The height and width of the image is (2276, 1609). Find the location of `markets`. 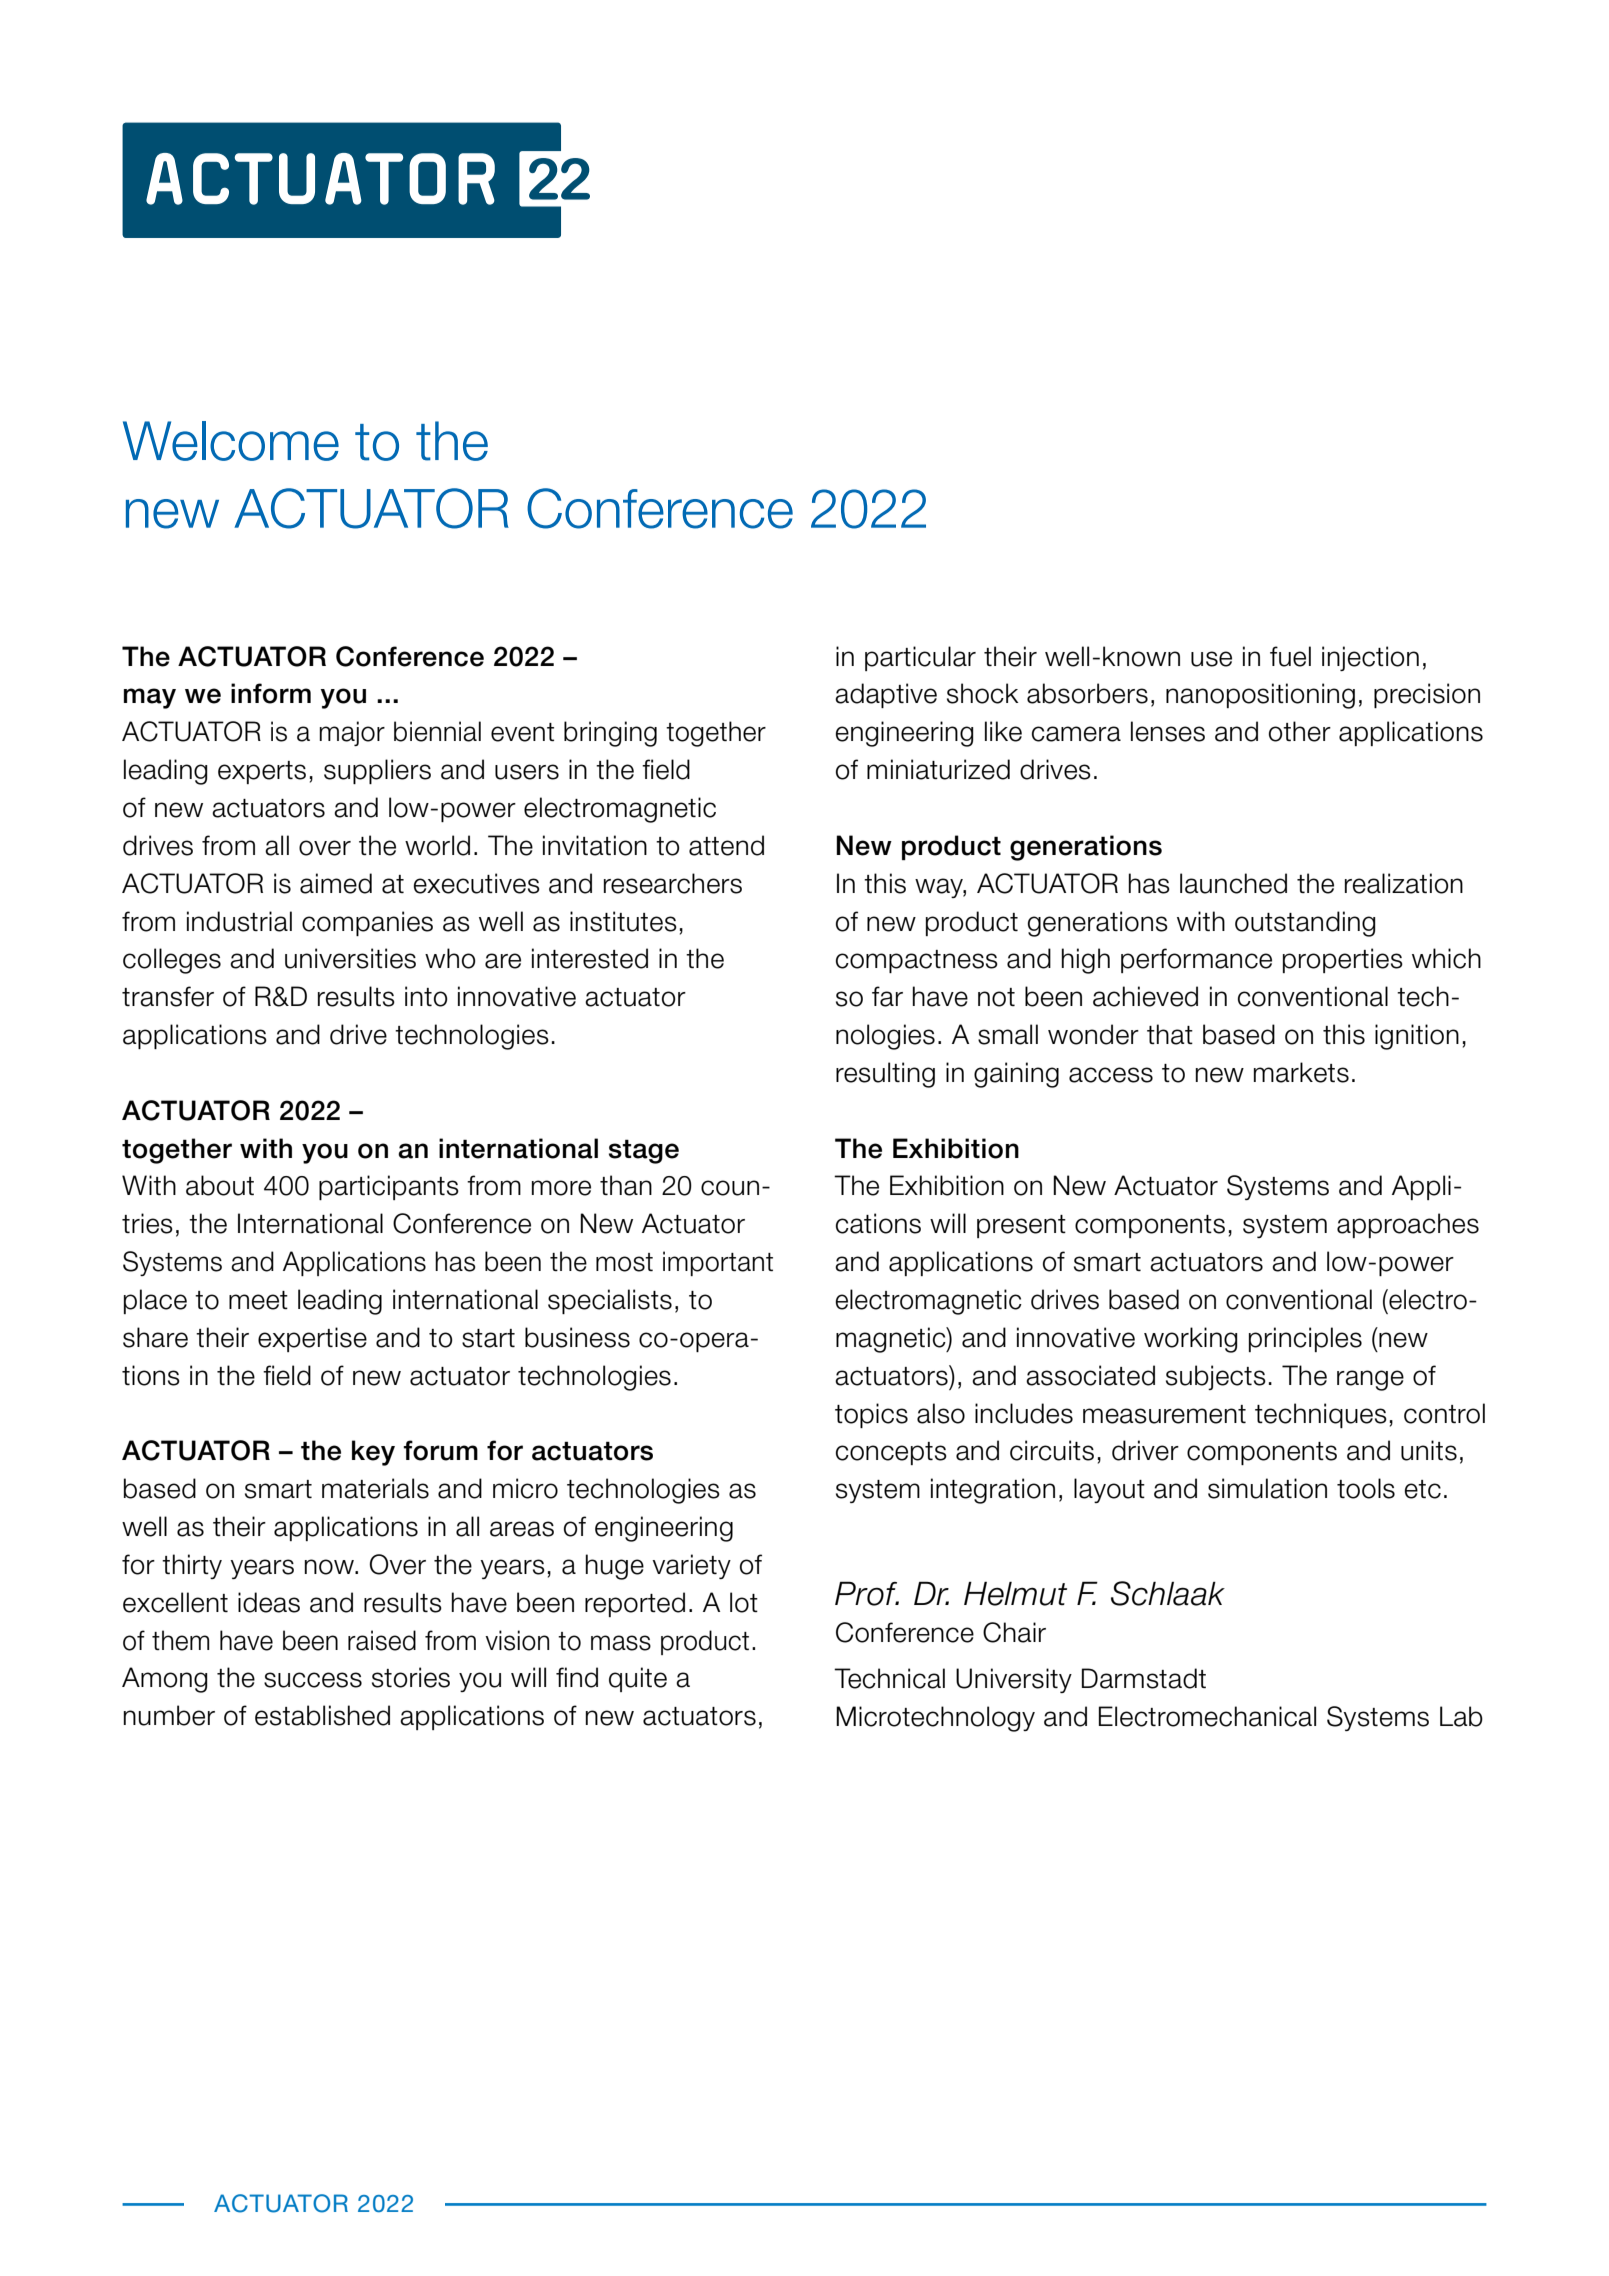

markets is located at coordinates (1301, 1072).
